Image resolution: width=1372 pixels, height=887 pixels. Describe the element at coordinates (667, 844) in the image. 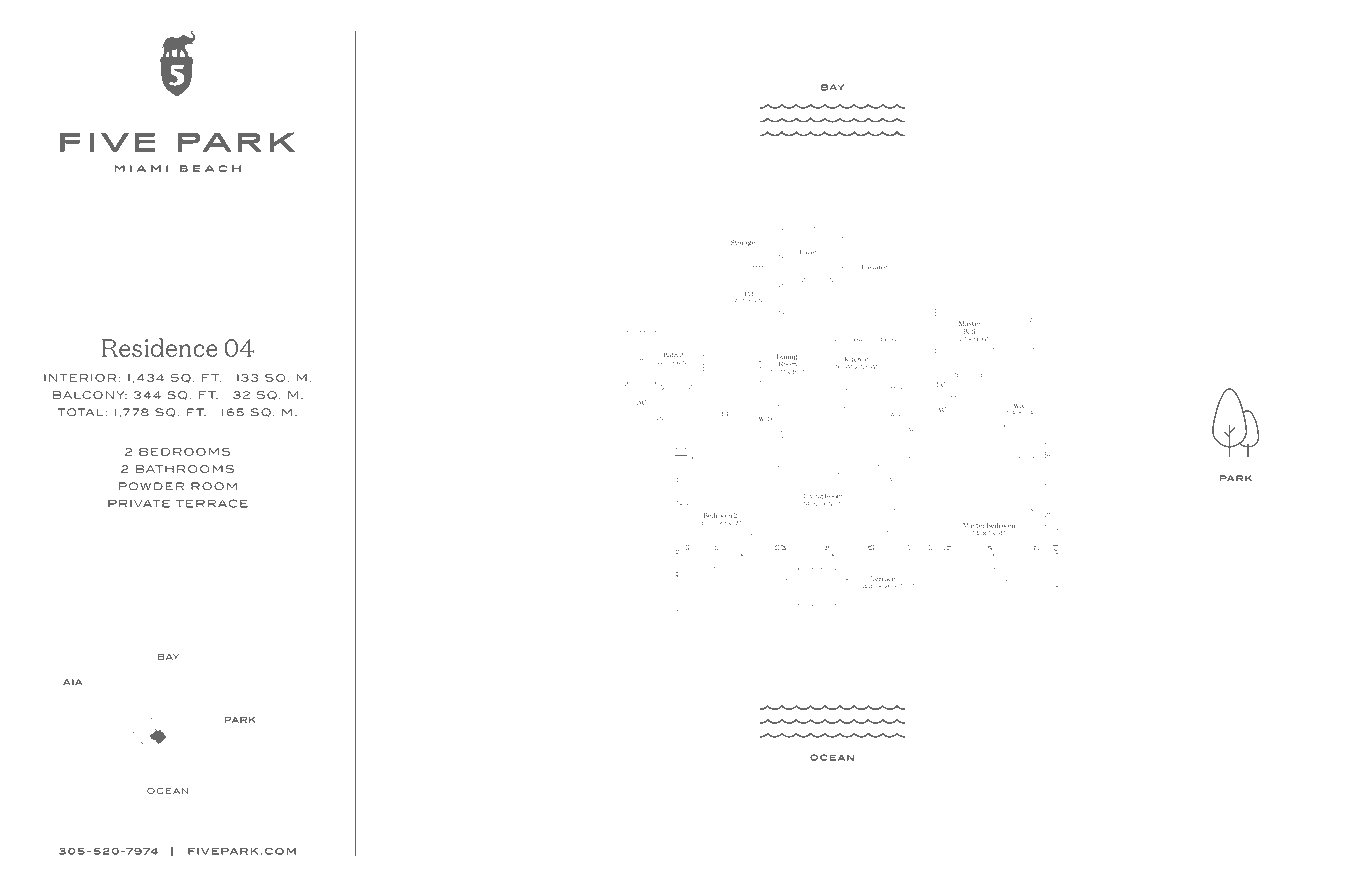

I see `text` at that location.
